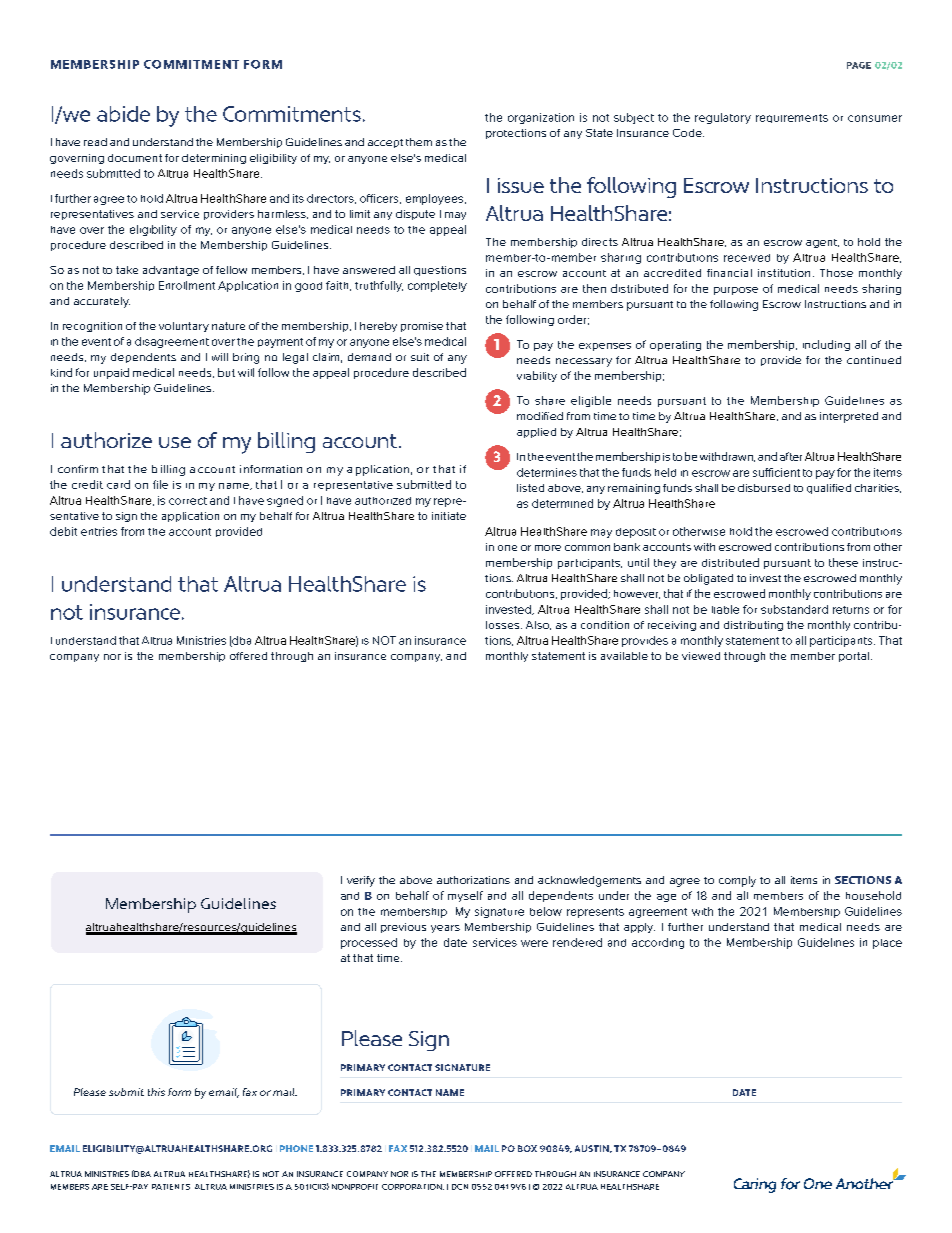  What do you see at coordinates (792, 118) in the document?
I see `requirements` at bounding box center [792, 118].
